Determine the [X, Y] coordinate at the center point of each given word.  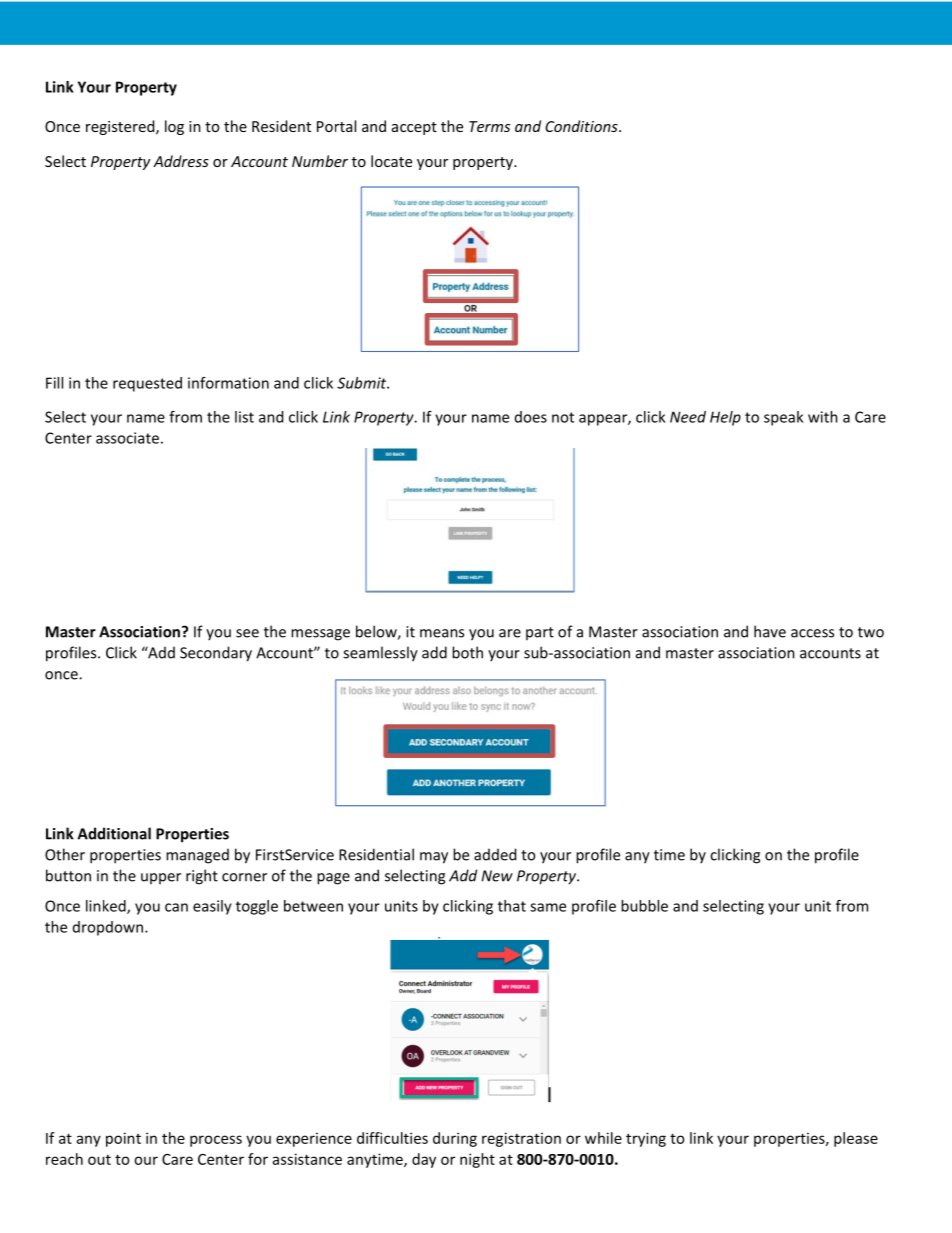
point [123, 1139]
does [531, 417]
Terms [489, 126]
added [495, 854]
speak [783, 418]
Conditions [582, 126]
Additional [114, 833]
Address [181, 161]
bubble [644, 906]
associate [127, 438]
